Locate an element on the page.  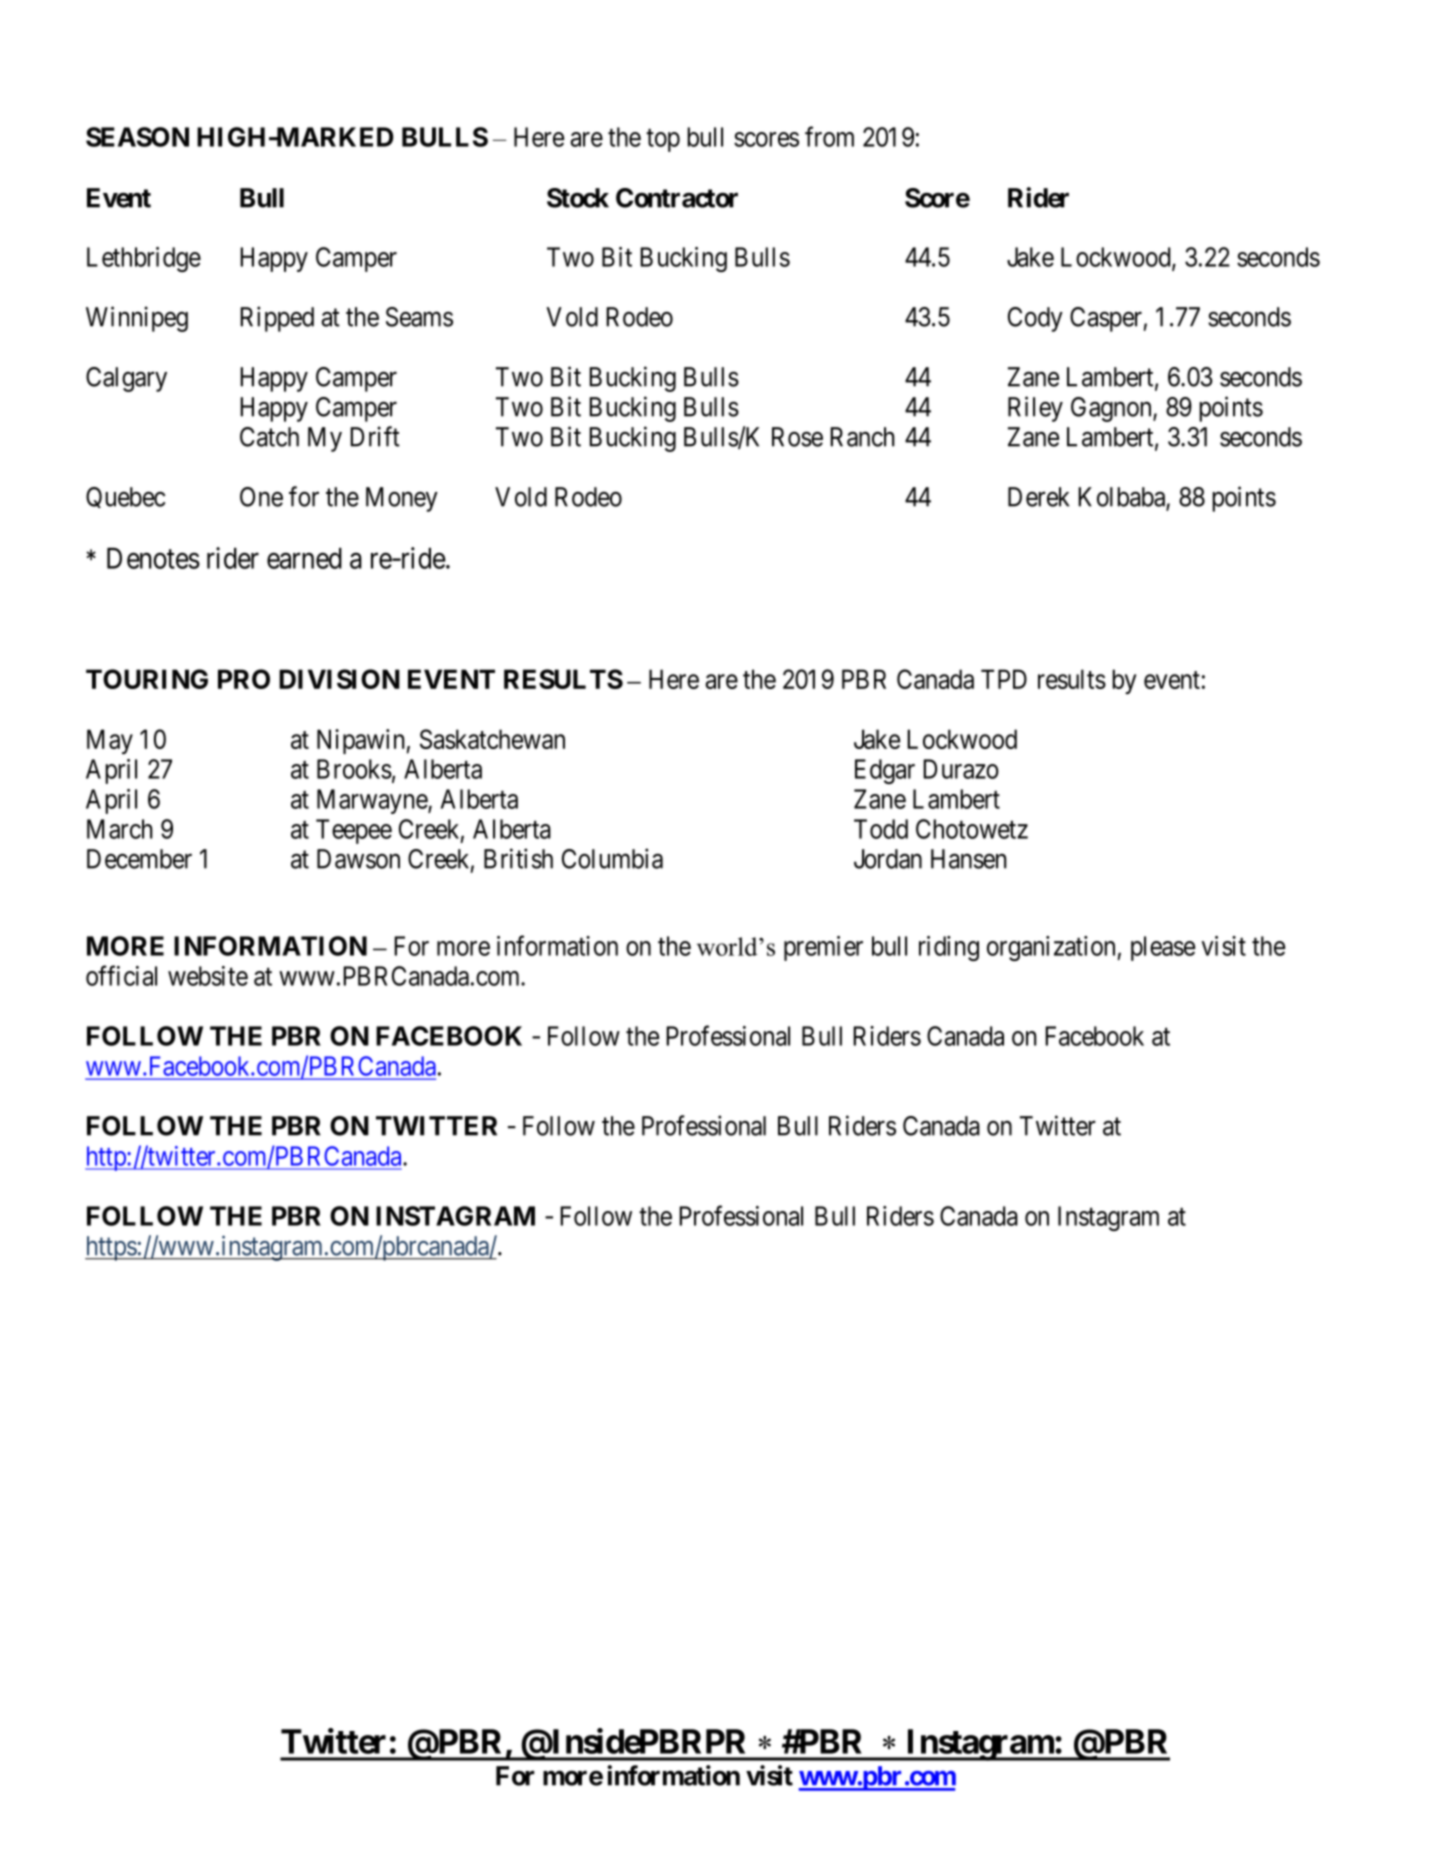
premier is located at coordinates (823, 948).
